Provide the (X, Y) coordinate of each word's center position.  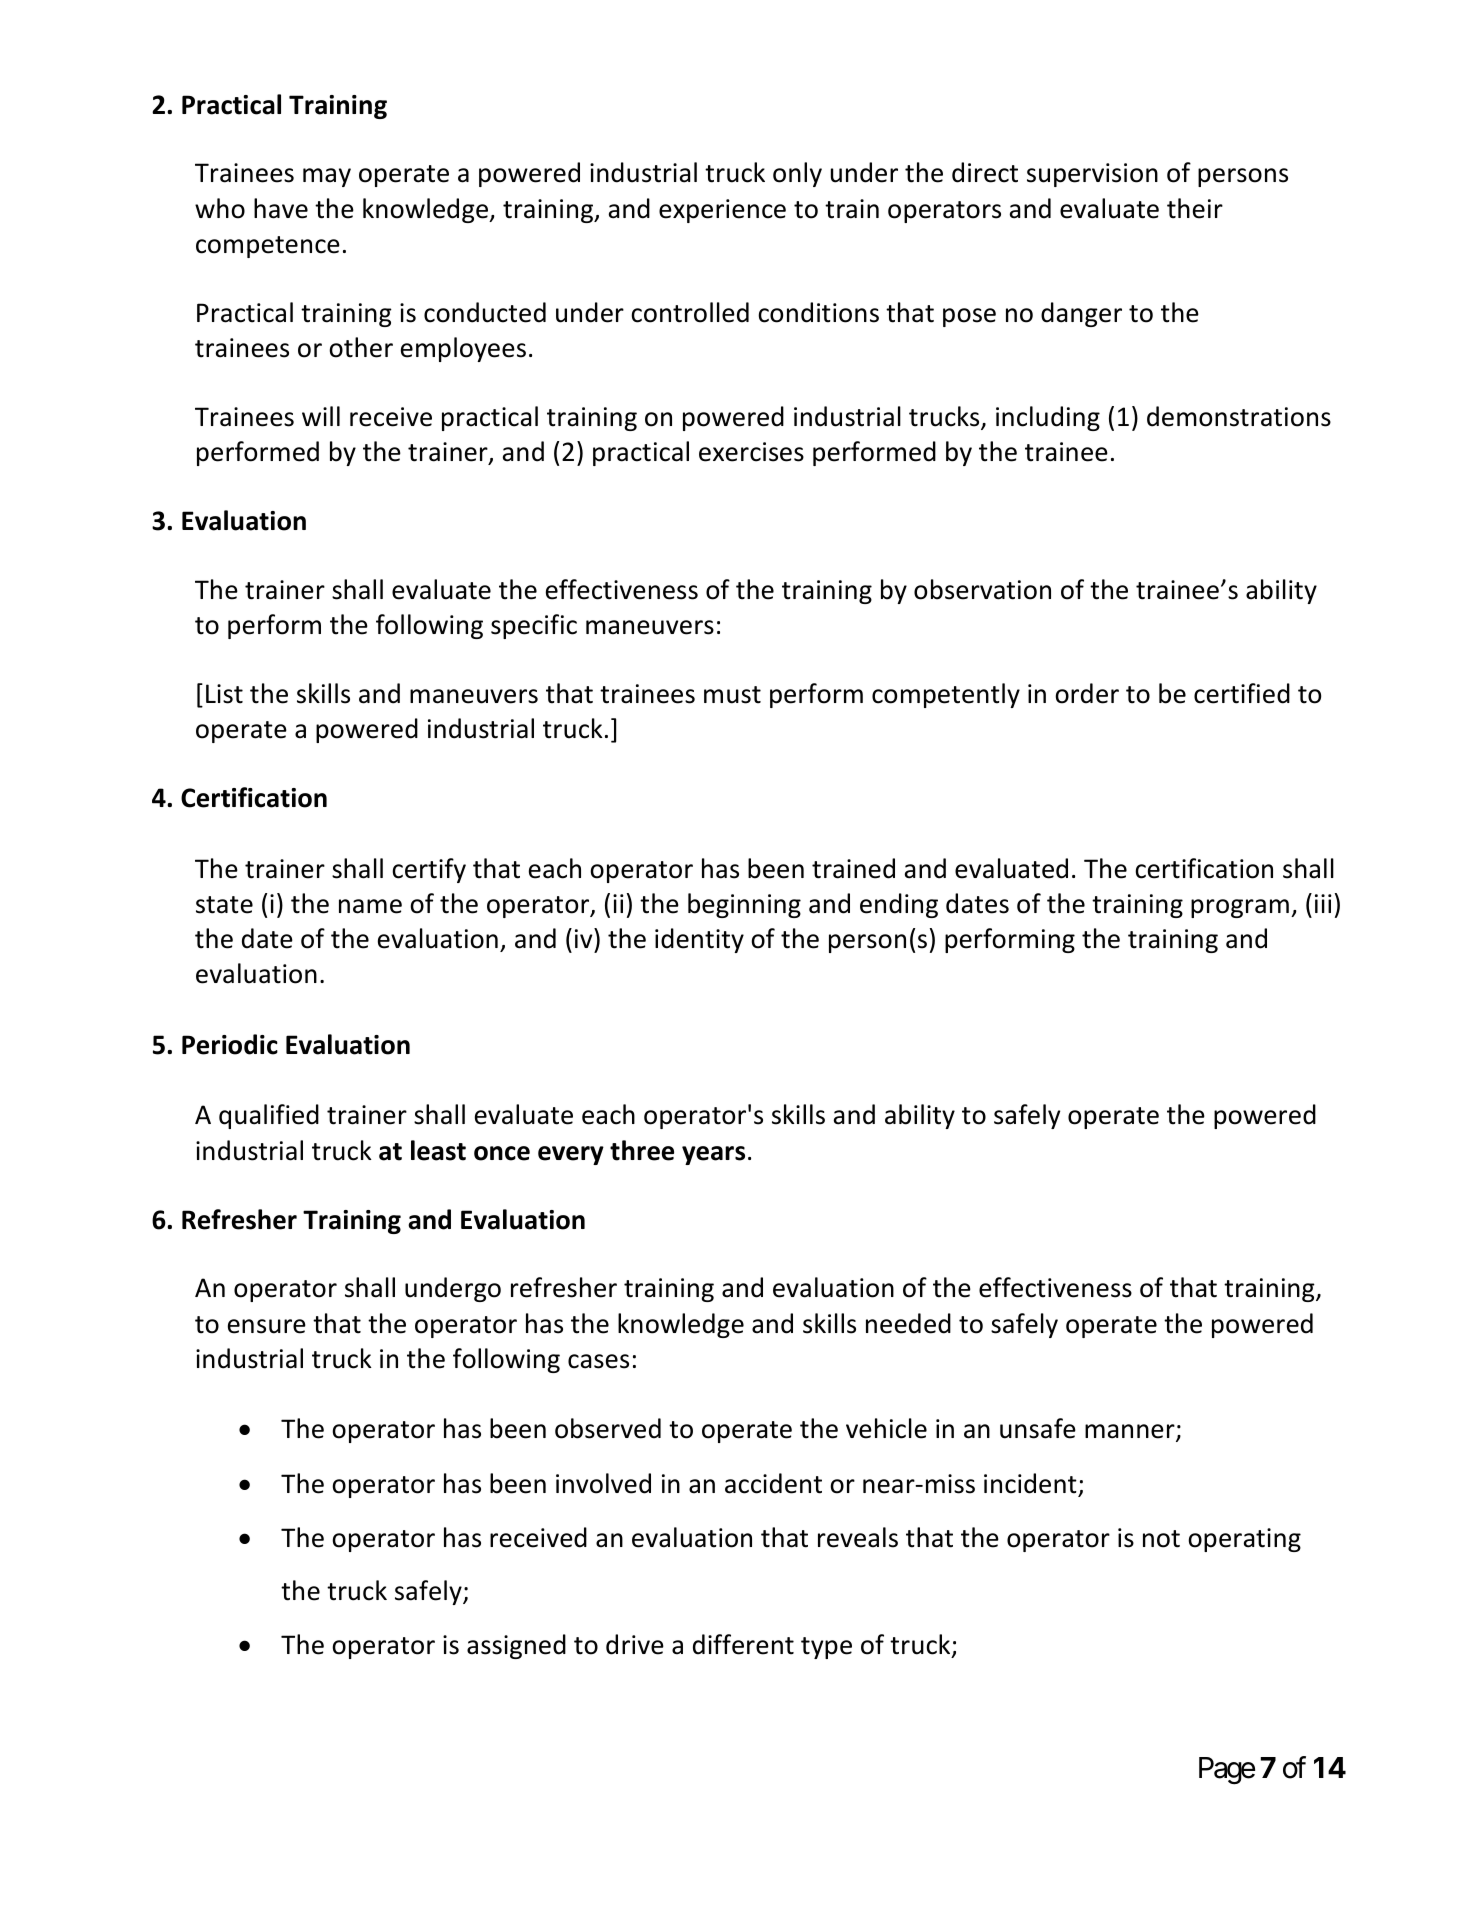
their (1195, 208)
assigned (516, 1646)
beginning (744, 905)
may (327, 177)
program (1240, 908)
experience (722, 211)
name (370, 906)
